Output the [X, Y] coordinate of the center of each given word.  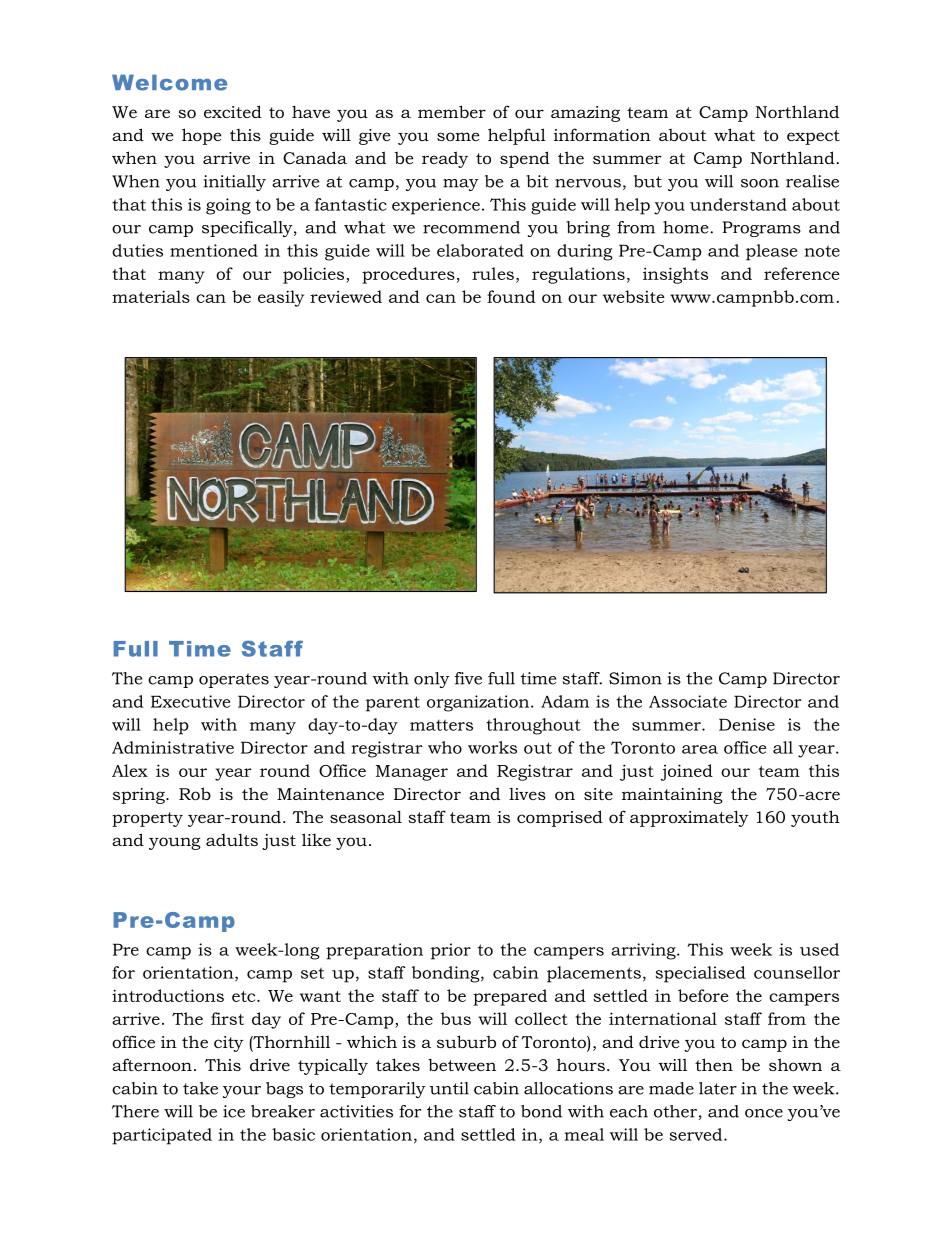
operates [234, 680]
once [764, 1113]
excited [233, 111]
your [242, 1092]
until [449, 1088]
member [452, 111]
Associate [688, 701]
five [468, 678]
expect [813, 137]
